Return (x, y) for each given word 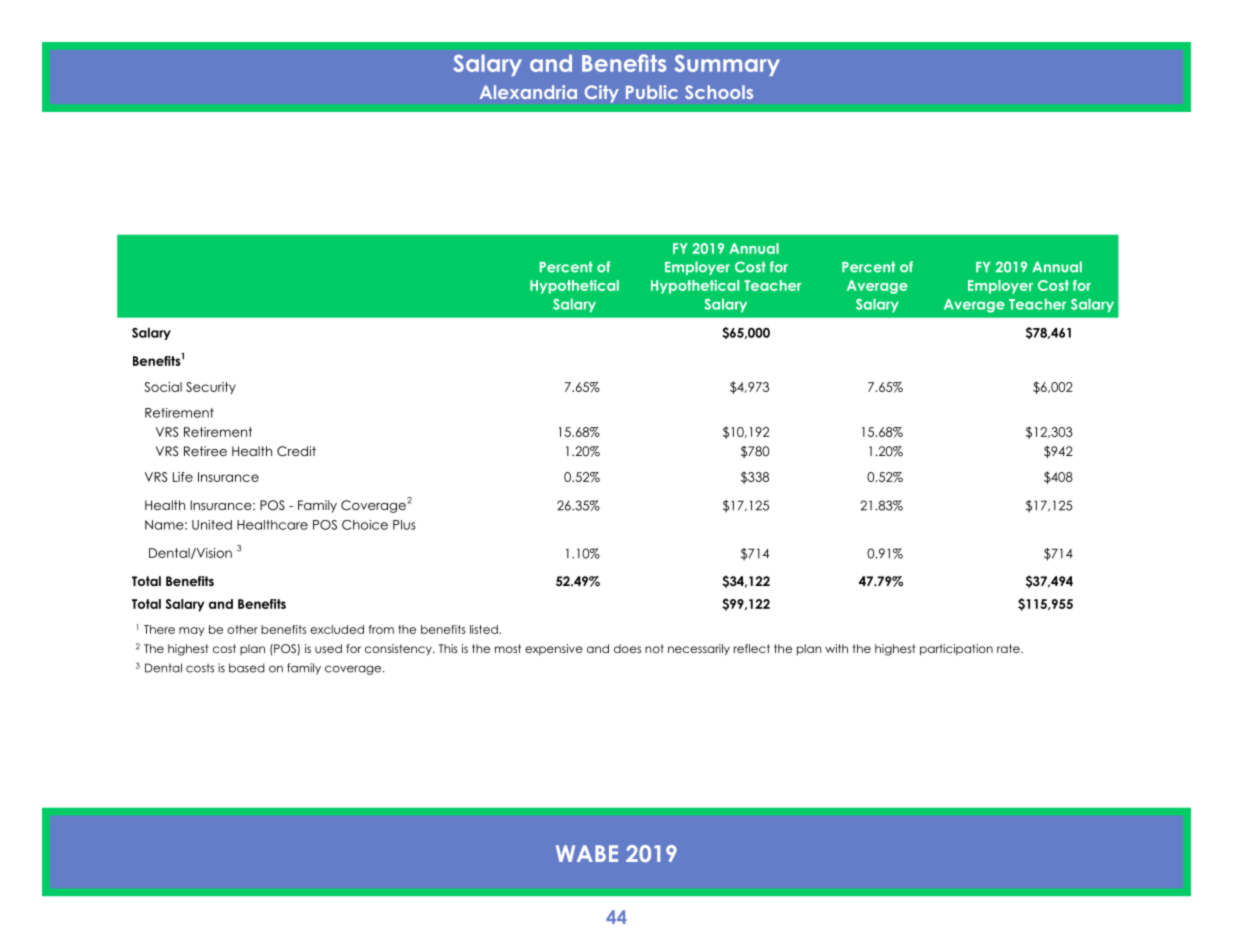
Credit (296, 451)
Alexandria (528, 92)
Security (211, 388)
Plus (404, 525)
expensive (554, 649)
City (601, 94)
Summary (727, 65)
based (247, 668)
